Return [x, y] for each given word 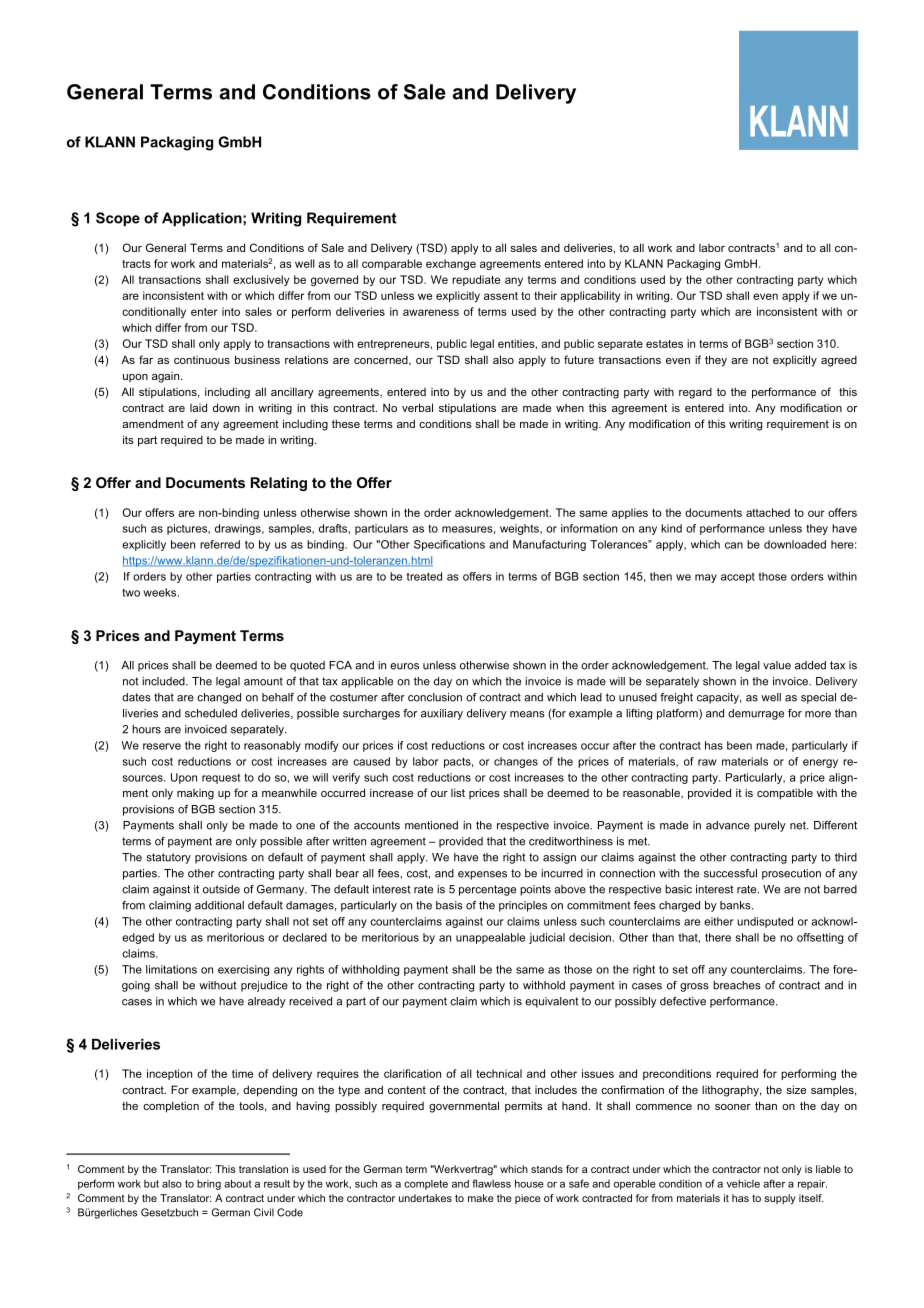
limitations [171, 969]
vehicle [743, 1184]
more [818, 714]
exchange [451, 264]
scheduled [211, 713]
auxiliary [442, 714]
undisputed [765, 922]
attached [768, 512]
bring [209, 1185]
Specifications [449, 545]
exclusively [261, 280]
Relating [279, 484]
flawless [491, 1183]
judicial [547, 938]
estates [664, 344]
